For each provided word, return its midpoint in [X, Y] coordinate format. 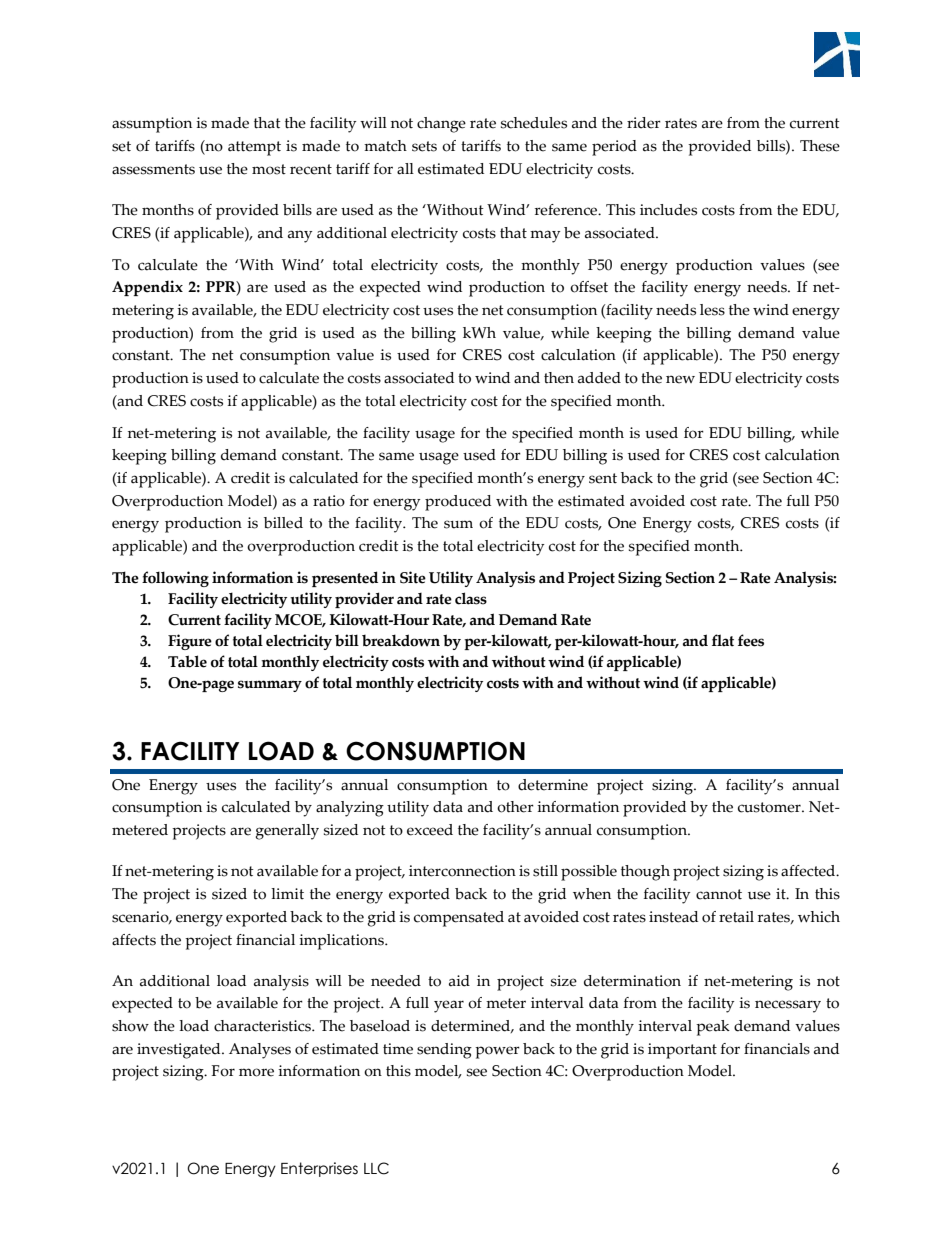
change [441, 125]
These [820, 146]
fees [751, 640]
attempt [254, 148]
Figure [190, 642]
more [256, 1072]
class [471, 598]
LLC [376, 1168]
